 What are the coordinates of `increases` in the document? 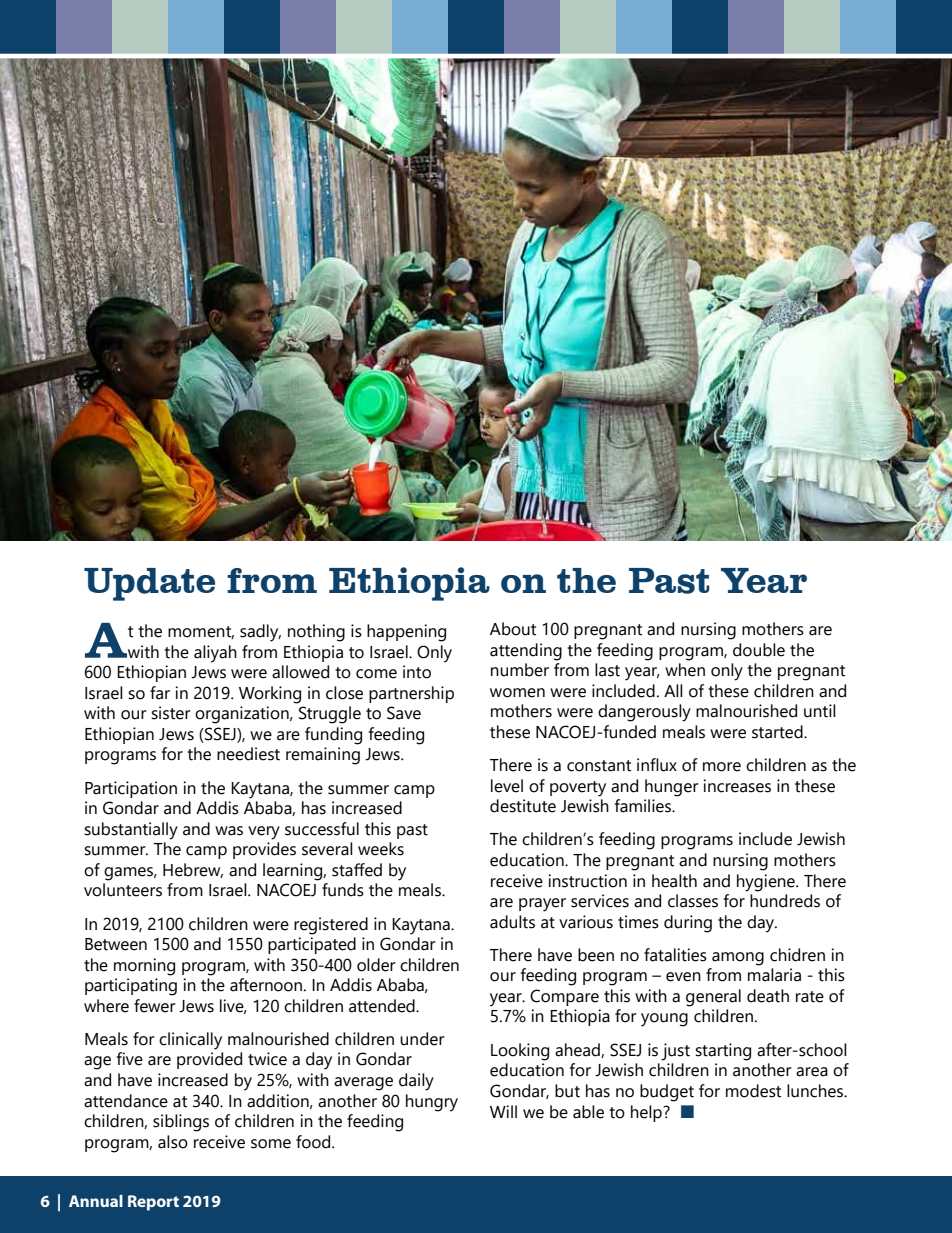 It's located at (737, 786).
